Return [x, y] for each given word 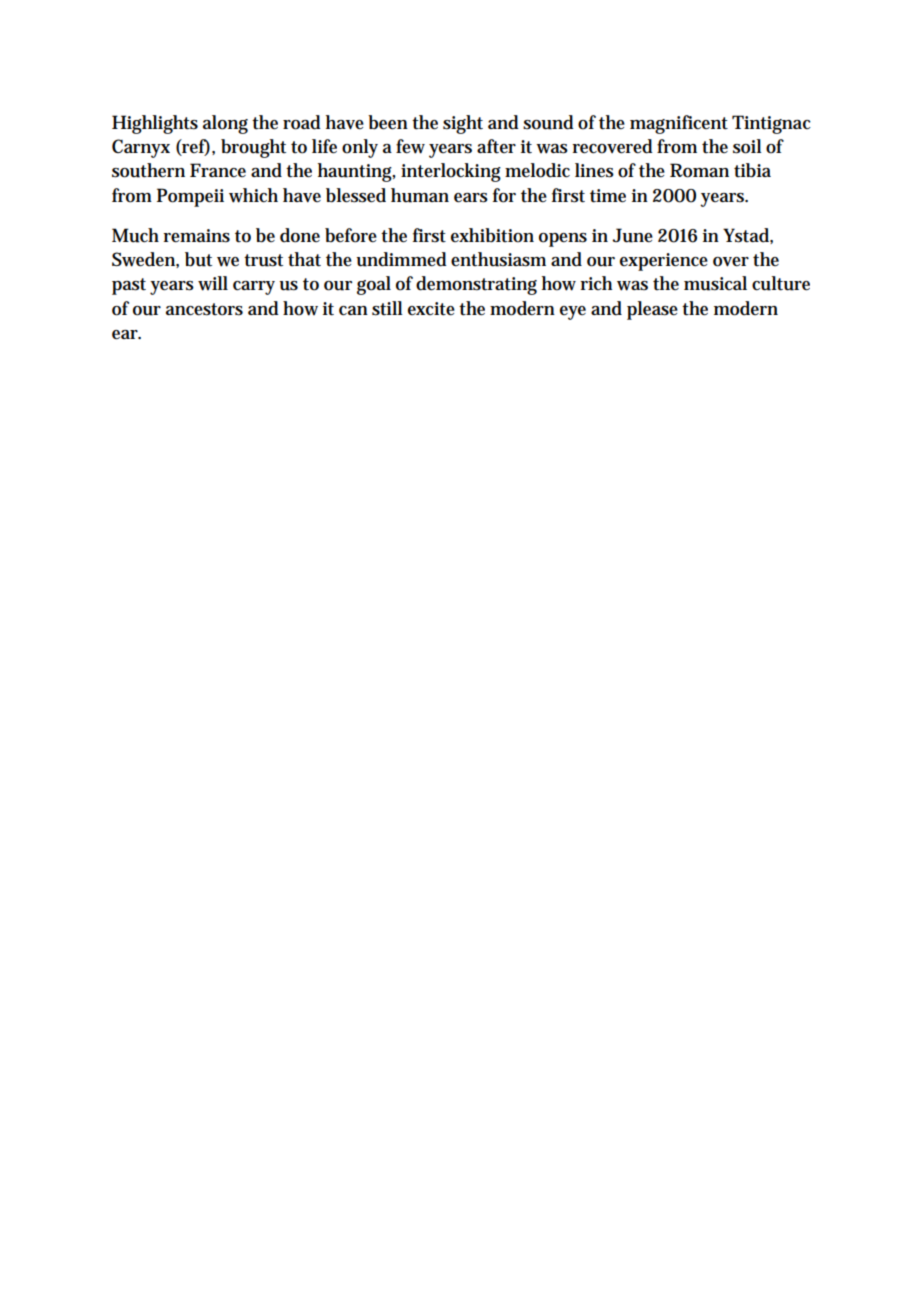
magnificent [679, 124]
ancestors [204, 309]
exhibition [492, 235]
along [225, 124]
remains [196, 236]
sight [463, 124]
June [632, 235]
